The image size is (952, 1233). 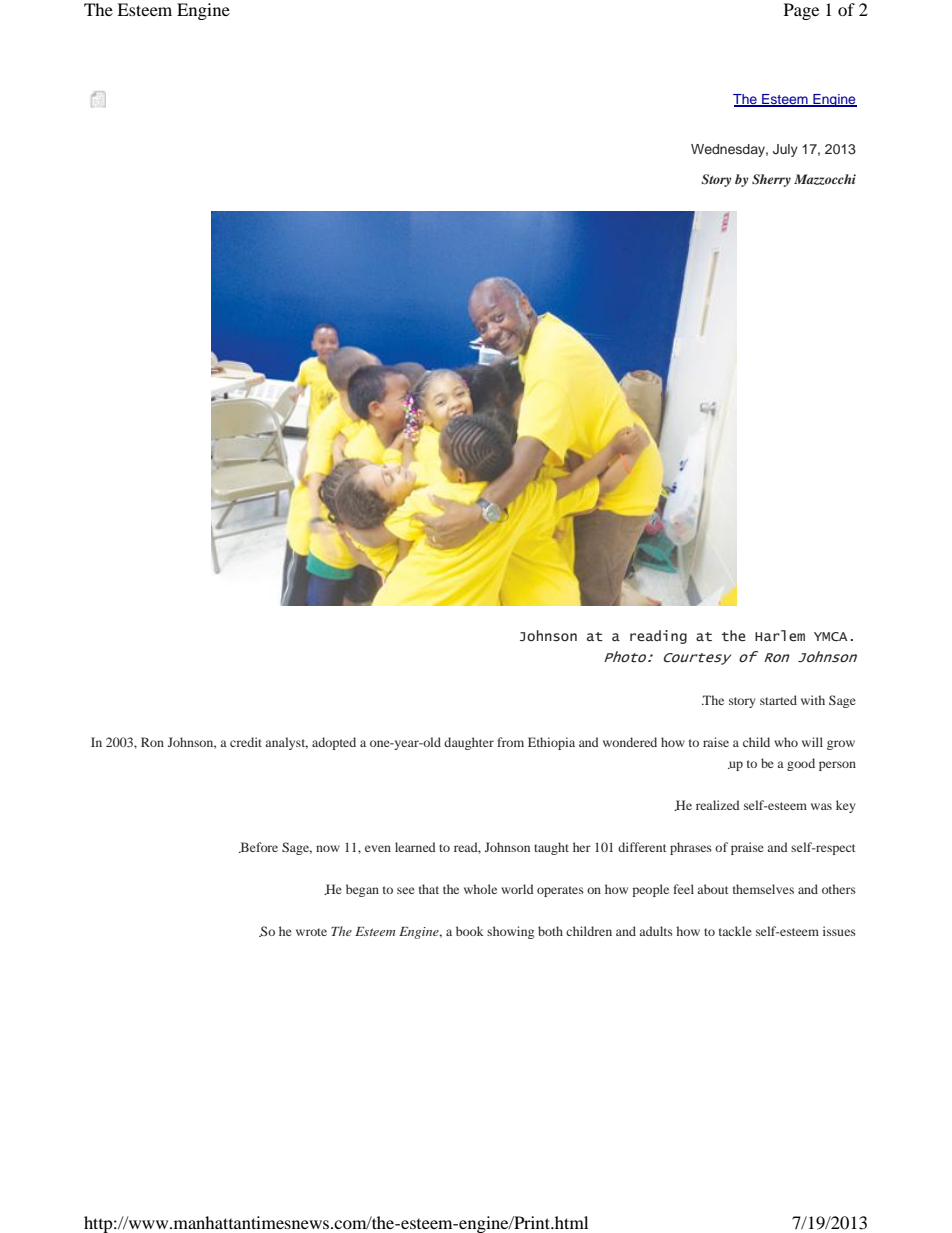 I want to click on wrote, so click(x=311, y=932).
